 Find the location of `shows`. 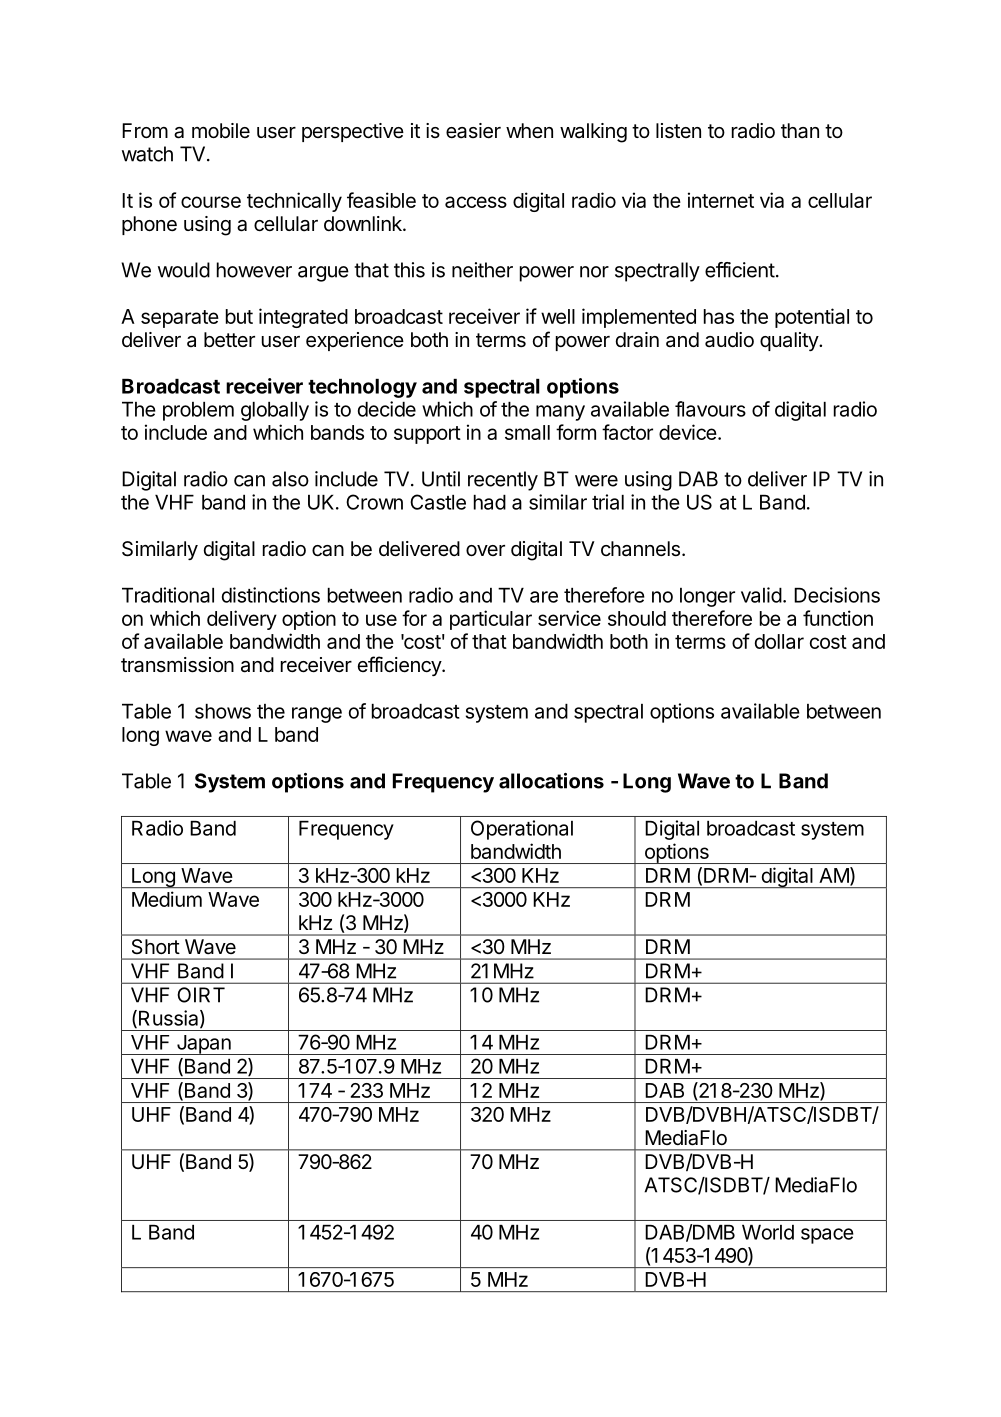

shows is located at coordinates (223, 711).
